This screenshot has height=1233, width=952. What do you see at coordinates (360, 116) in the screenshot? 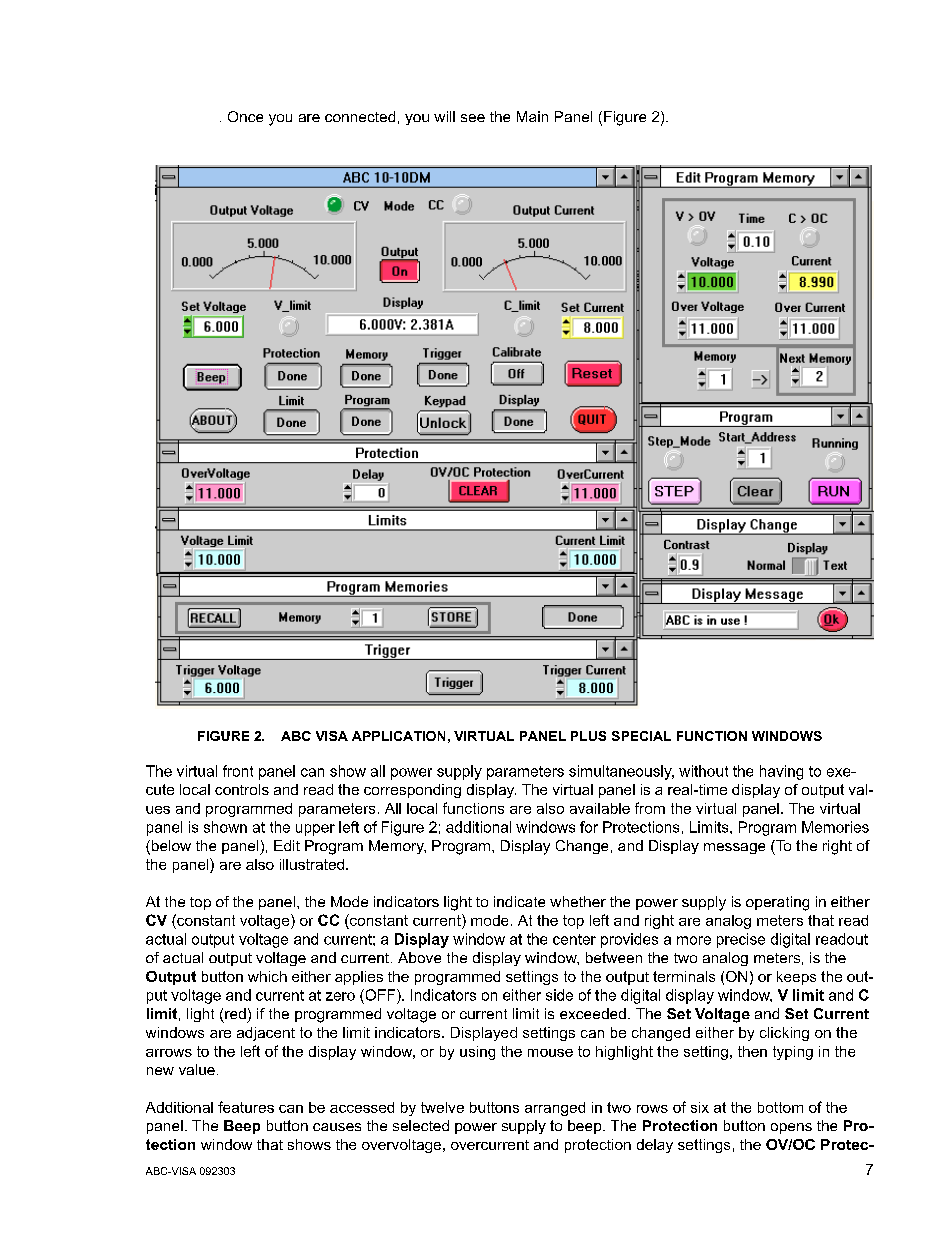
I see `connected` at bounding box center [360, 116].
